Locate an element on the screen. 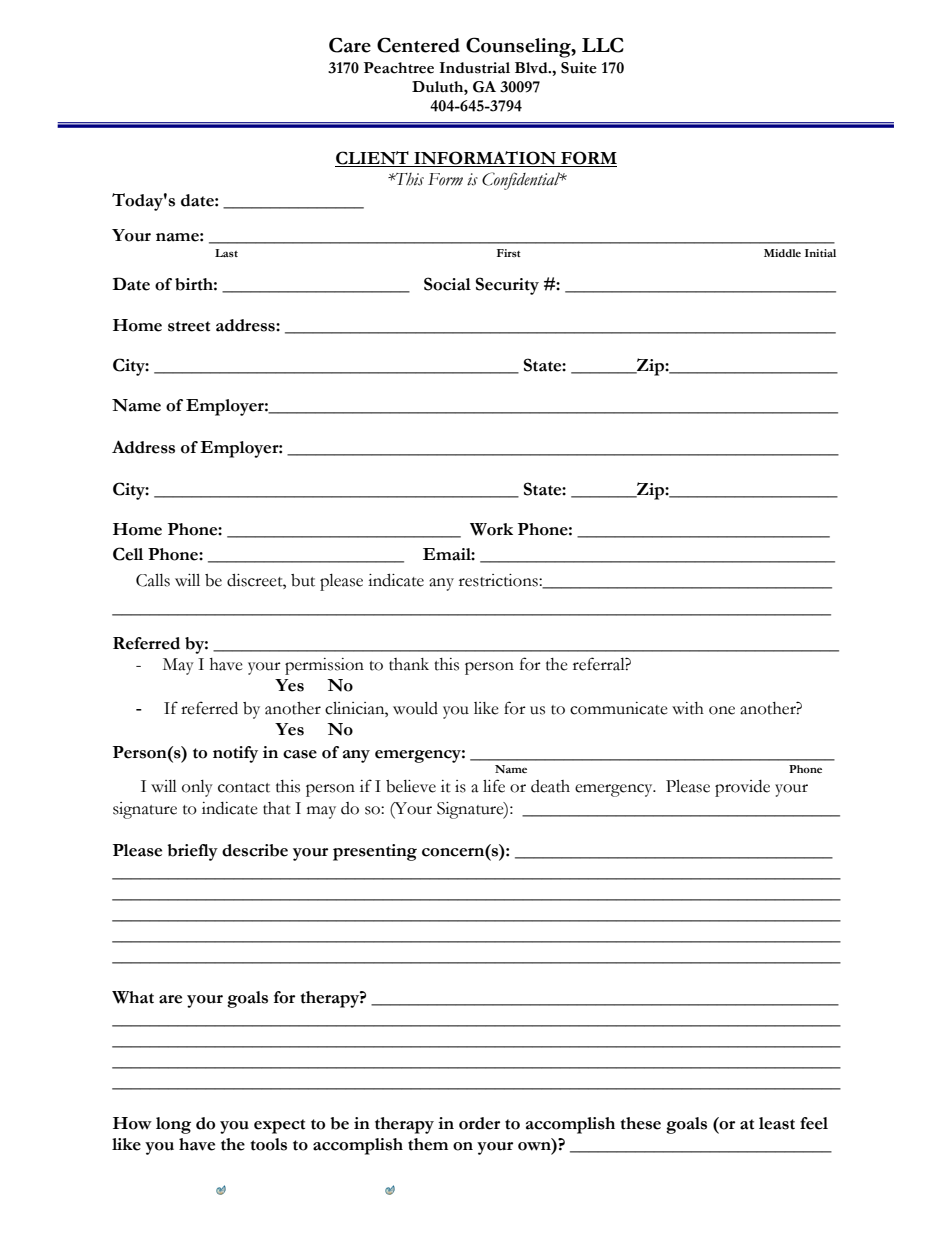  order is located at coordinates (479, 1123).
